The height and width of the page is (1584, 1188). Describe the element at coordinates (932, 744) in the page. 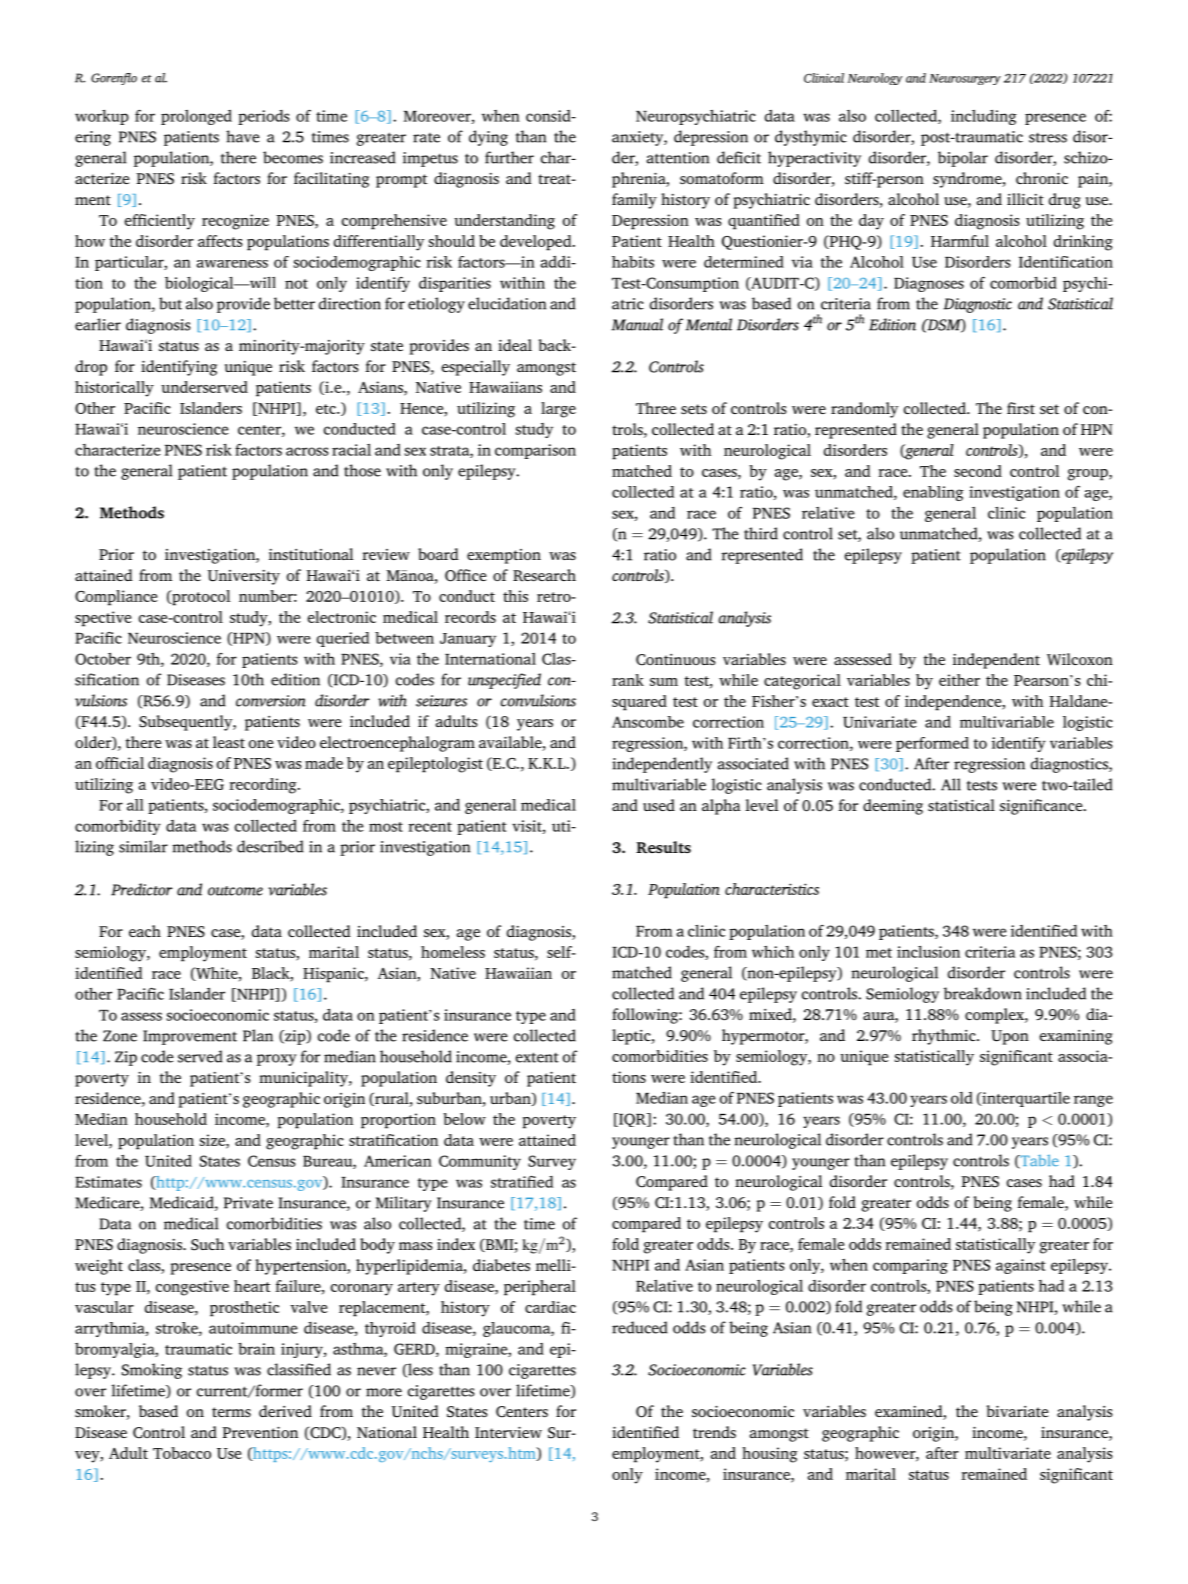

I see `performed` at that location.
